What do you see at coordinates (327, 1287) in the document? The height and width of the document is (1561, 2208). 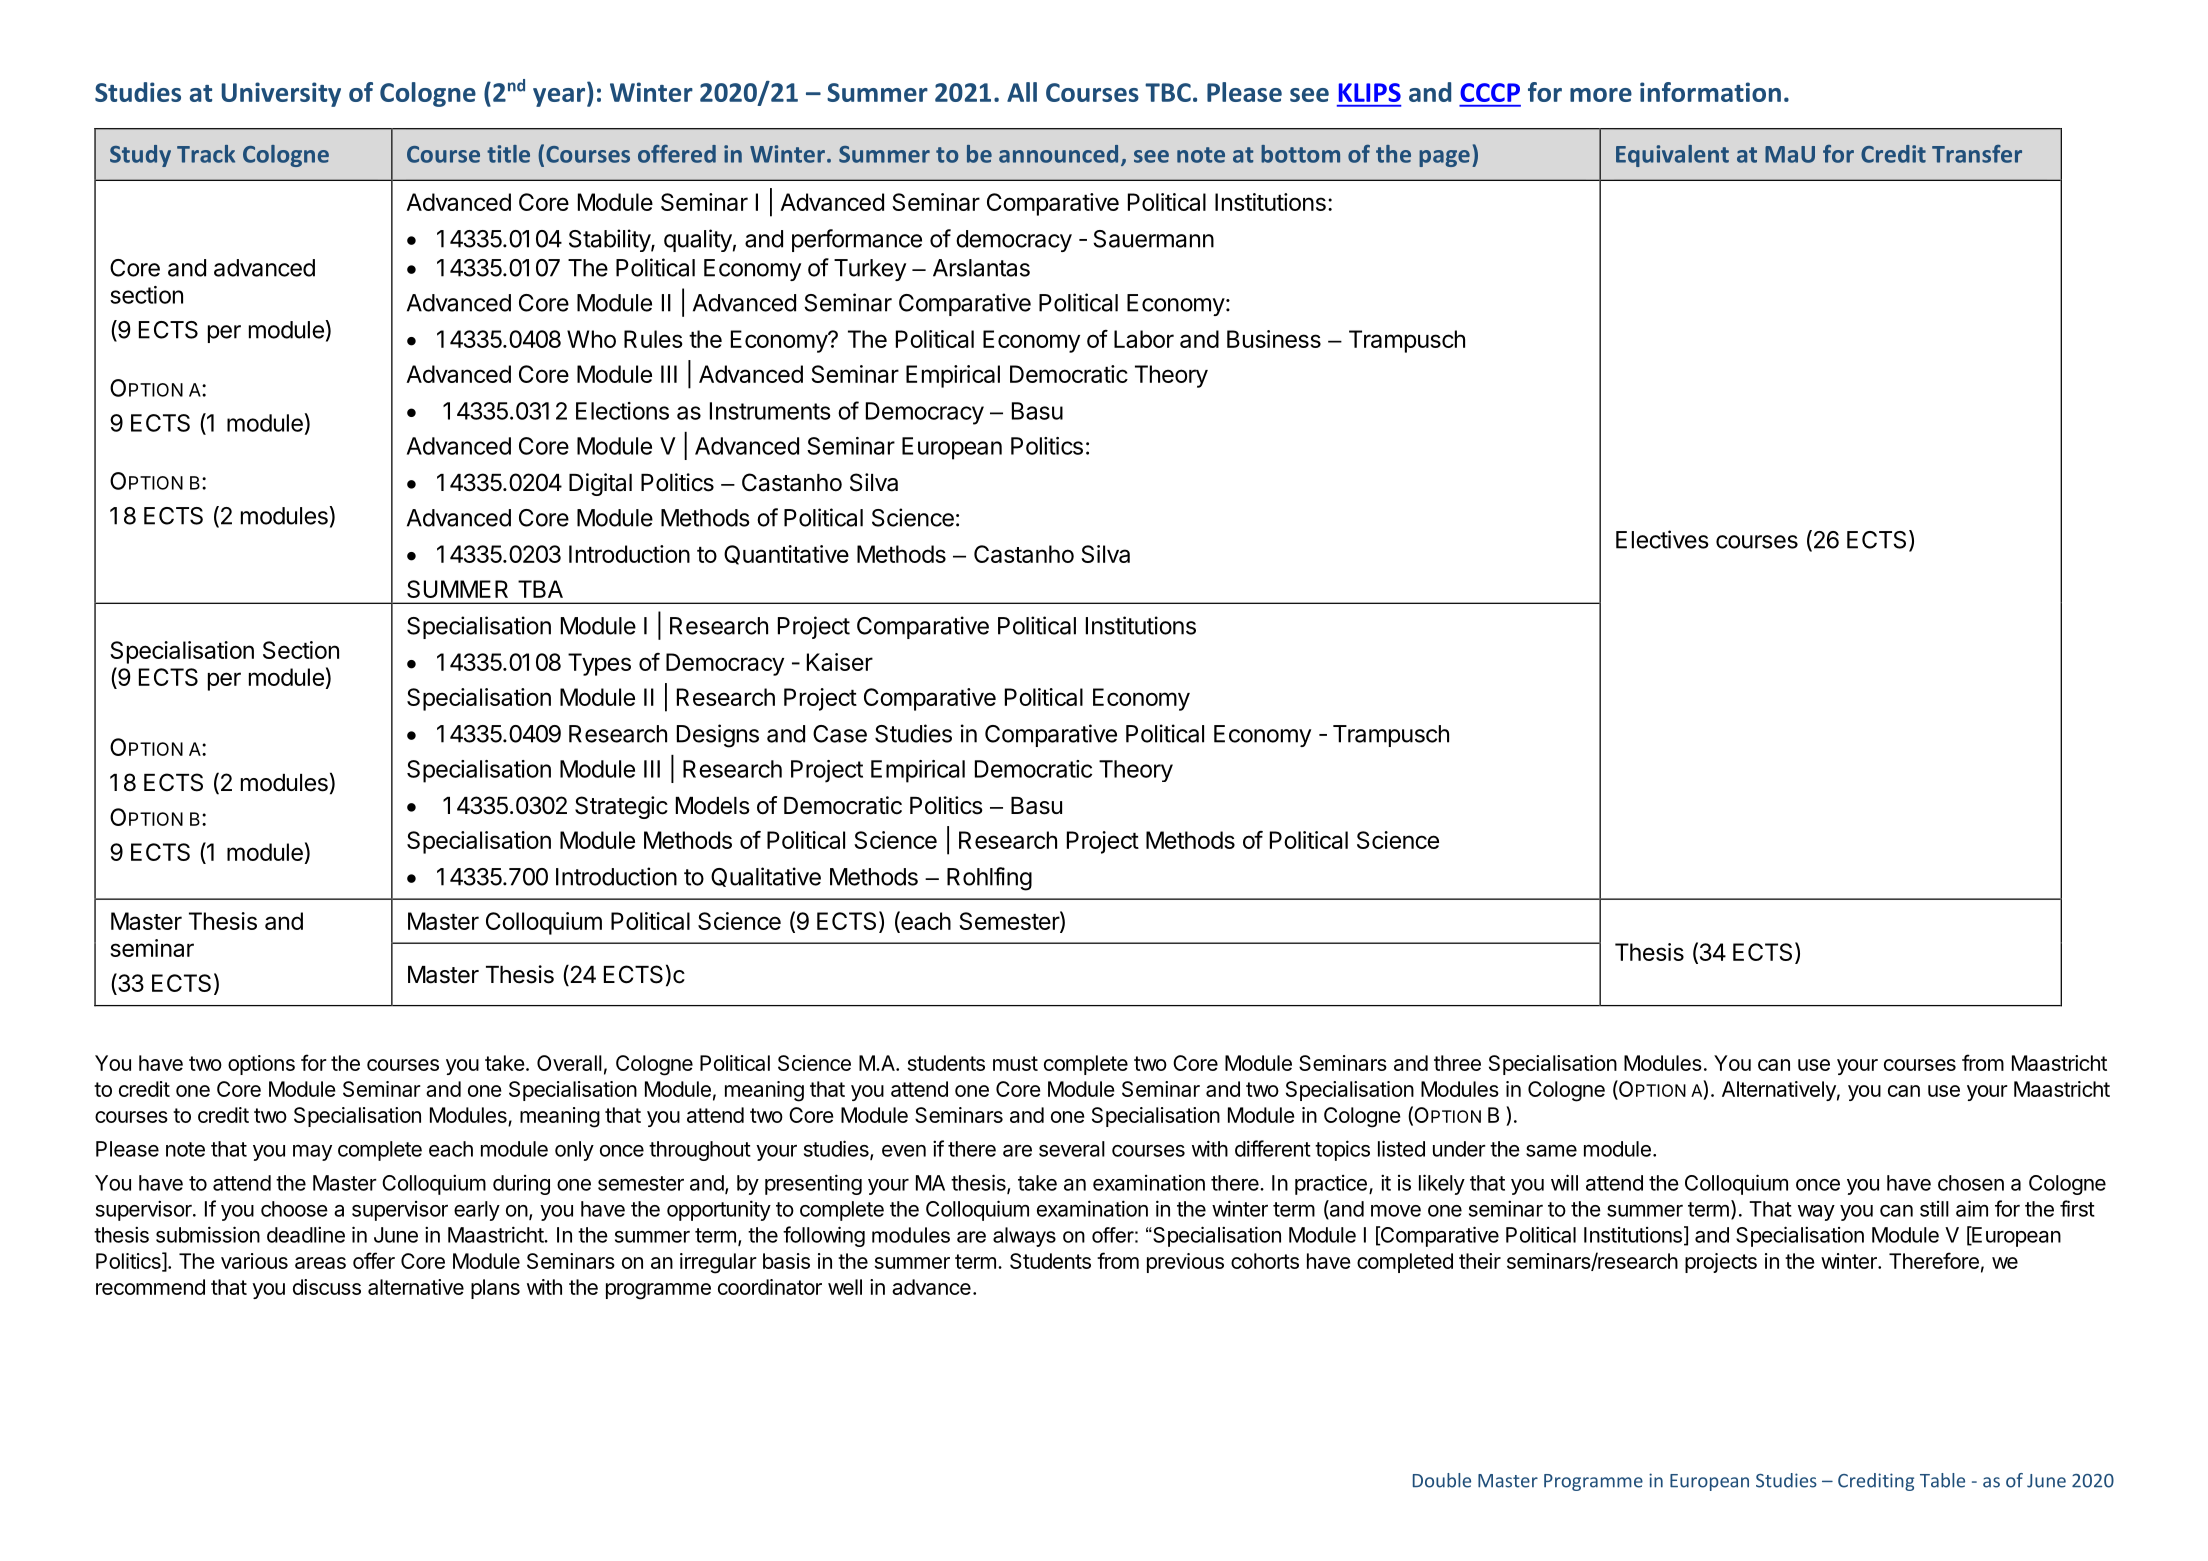 I see `discuss` at bounding box center [327, 1287].
